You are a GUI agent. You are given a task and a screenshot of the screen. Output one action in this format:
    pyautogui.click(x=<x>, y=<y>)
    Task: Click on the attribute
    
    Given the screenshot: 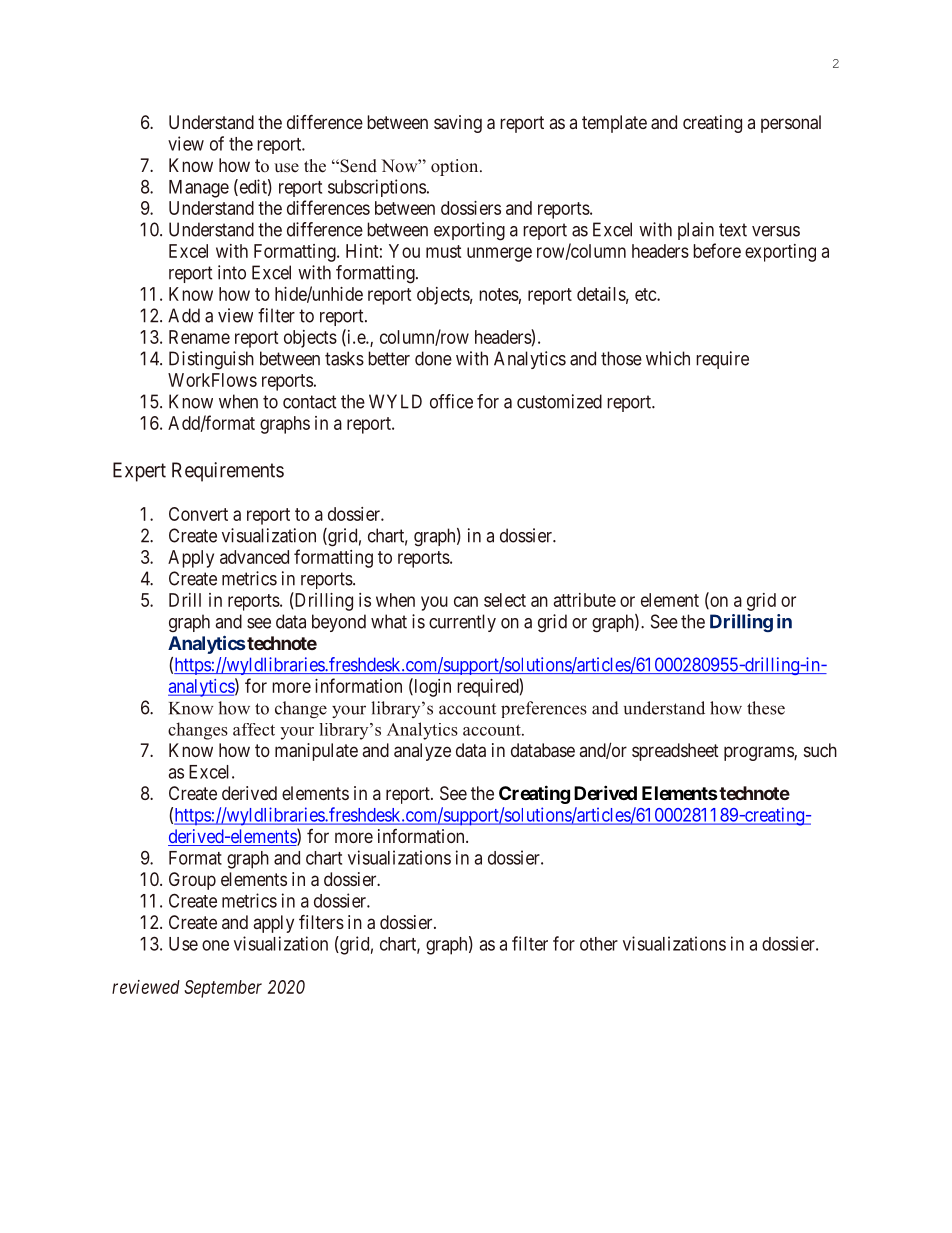 What is the action you would take?
    pyautogui.click(x=585, y=600)
